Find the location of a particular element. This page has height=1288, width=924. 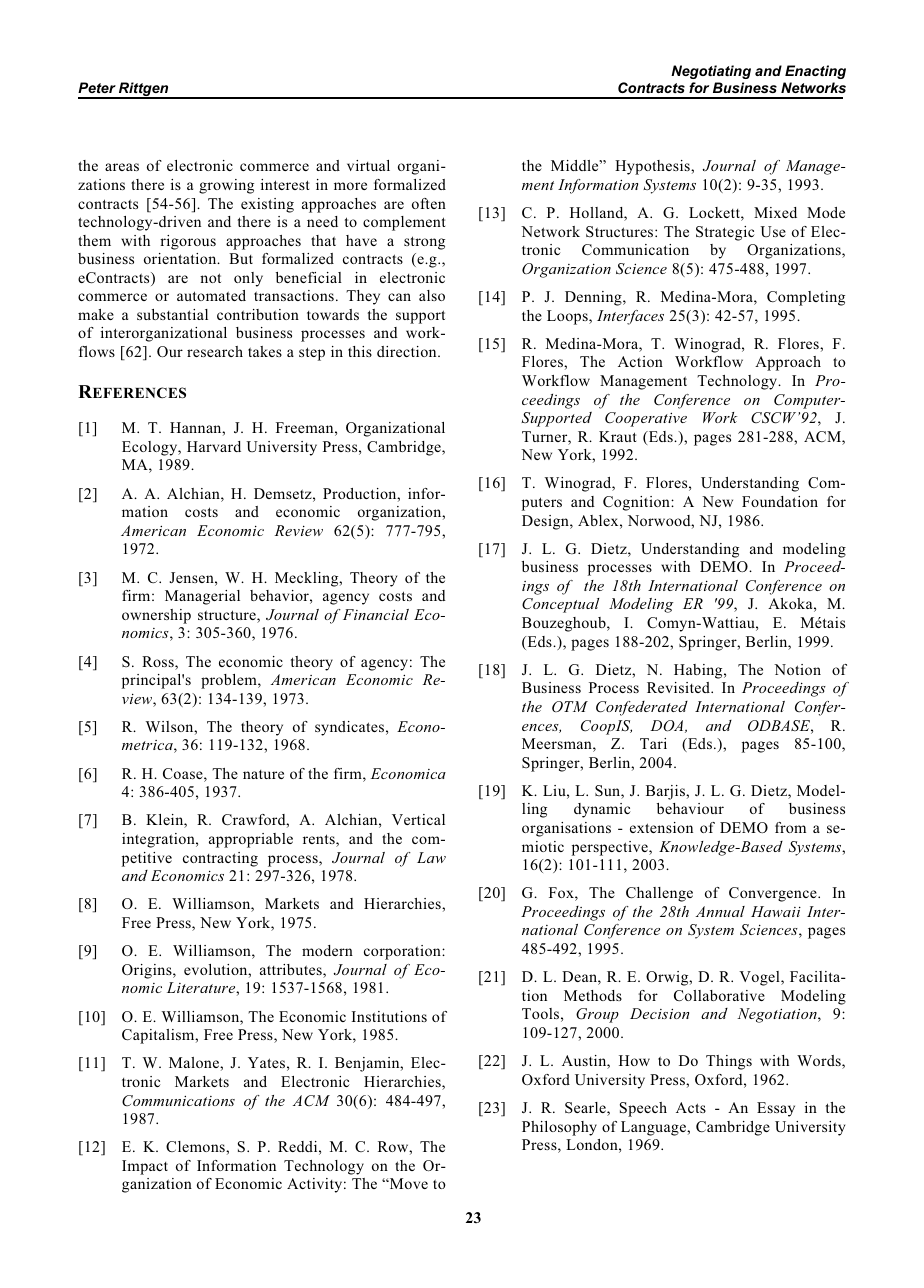

Annual is located at coordinates (720, 911).
